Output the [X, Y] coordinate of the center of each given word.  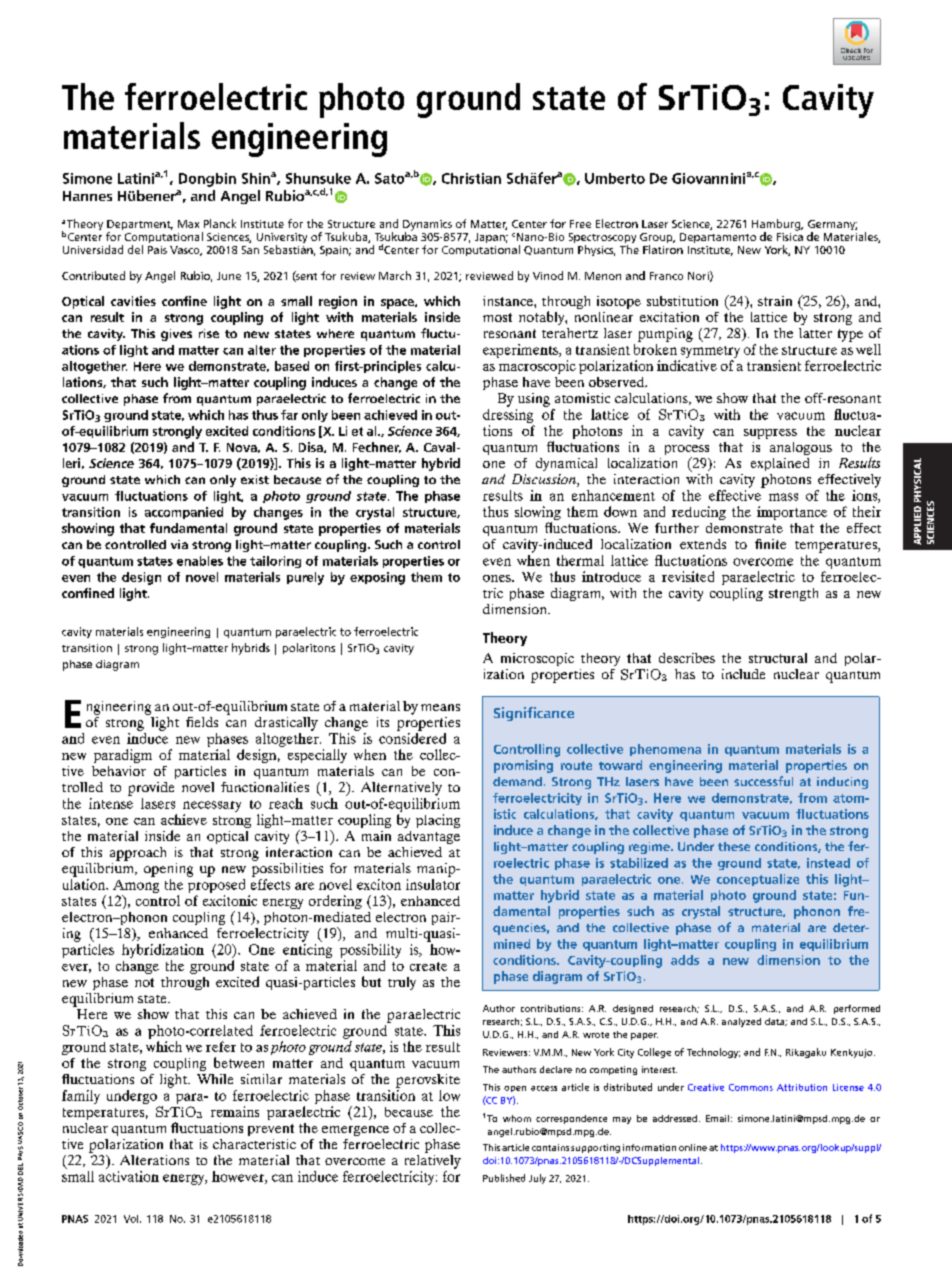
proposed [216, 887]
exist [255, 479]
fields [202, 722]
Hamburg [777, 226]
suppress [770, 434]
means [440, 707]
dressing [508, 414]
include [743, 674]
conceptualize [758, 880]
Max [188, 224]
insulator [433, 884]
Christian [471, 178]
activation [129, 1176]
